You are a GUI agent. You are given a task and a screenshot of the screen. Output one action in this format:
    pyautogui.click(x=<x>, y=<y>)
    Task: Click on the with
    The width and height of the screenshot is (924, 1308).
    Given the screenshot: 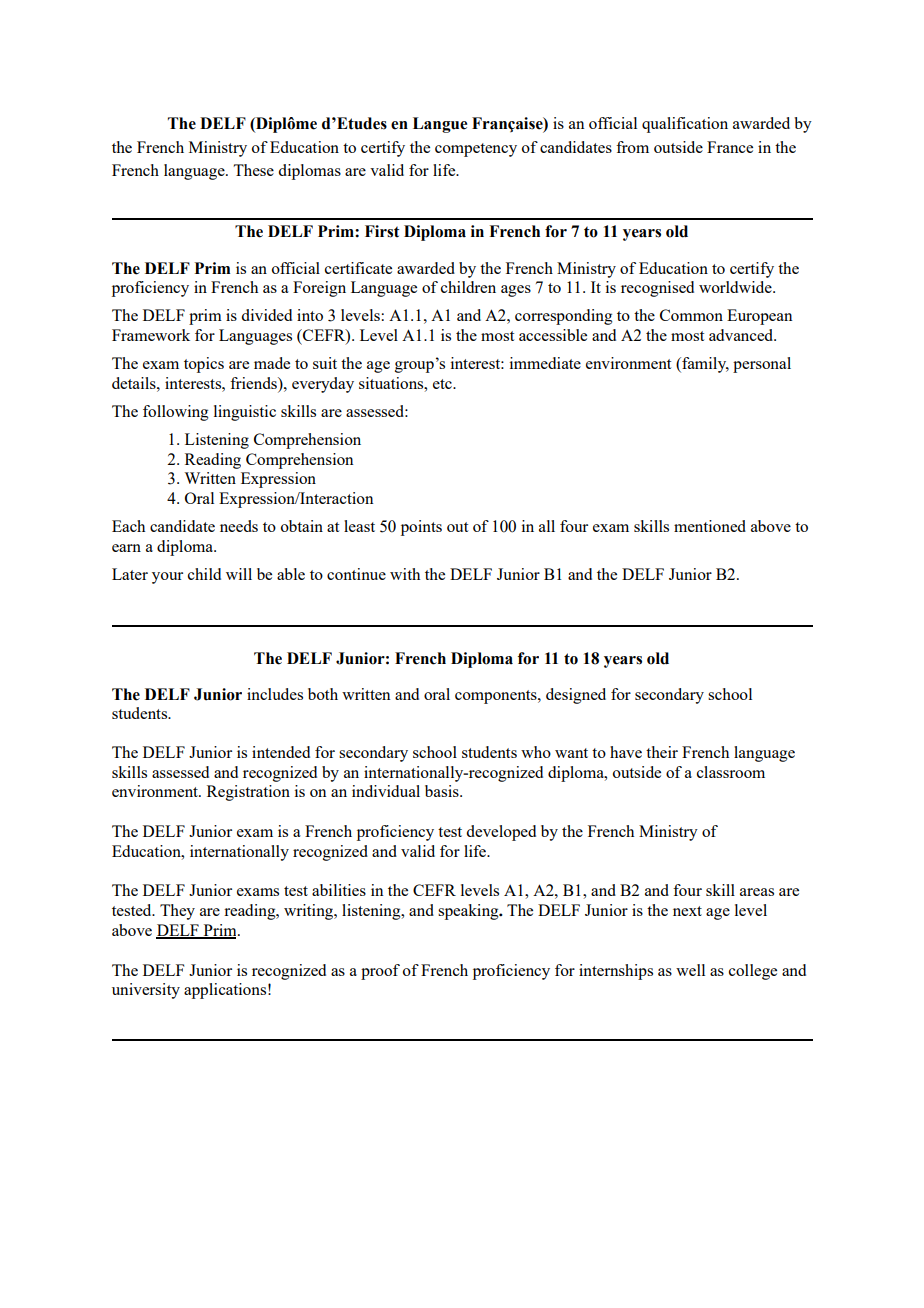 What is the action you would take?
    pyautogui.click(x=405, y=574)
